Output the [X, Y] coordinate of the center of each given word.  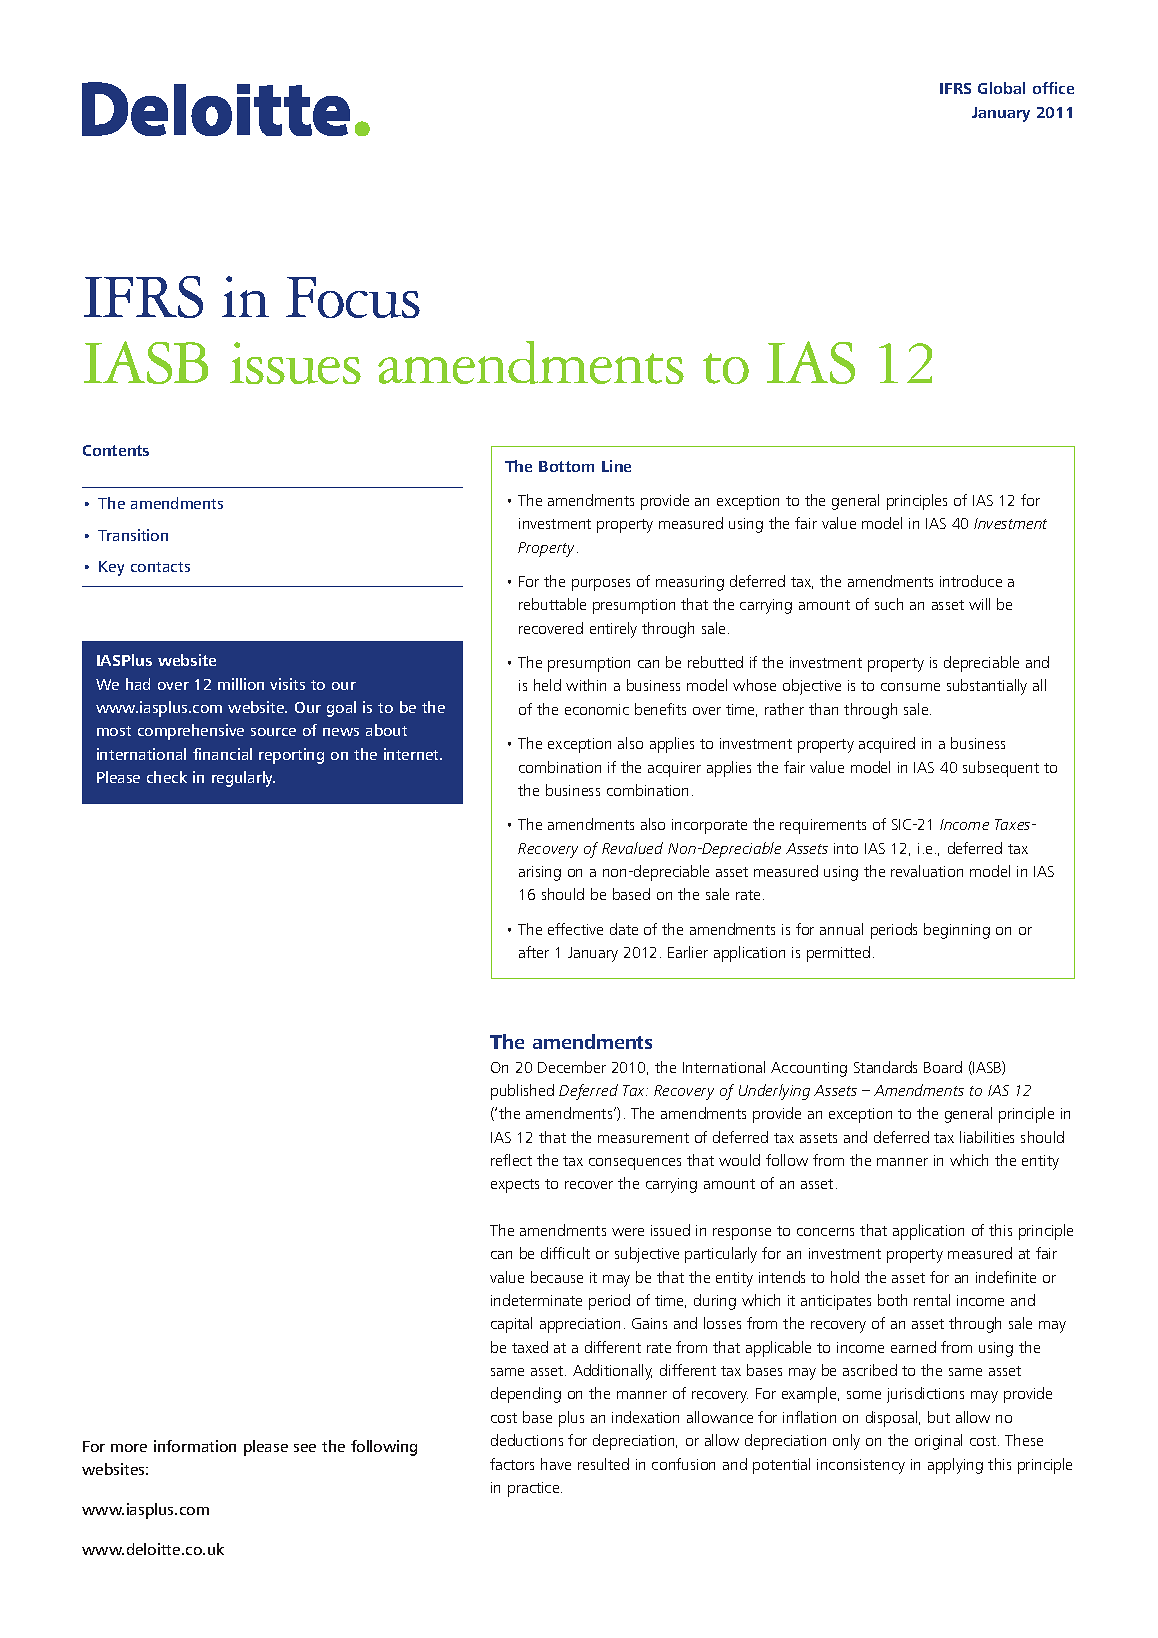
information [195, 1446]
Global [1001, 88]
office [1053, 88]
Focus [353, 297]
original [938, 1442]
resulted [603, 1464]
